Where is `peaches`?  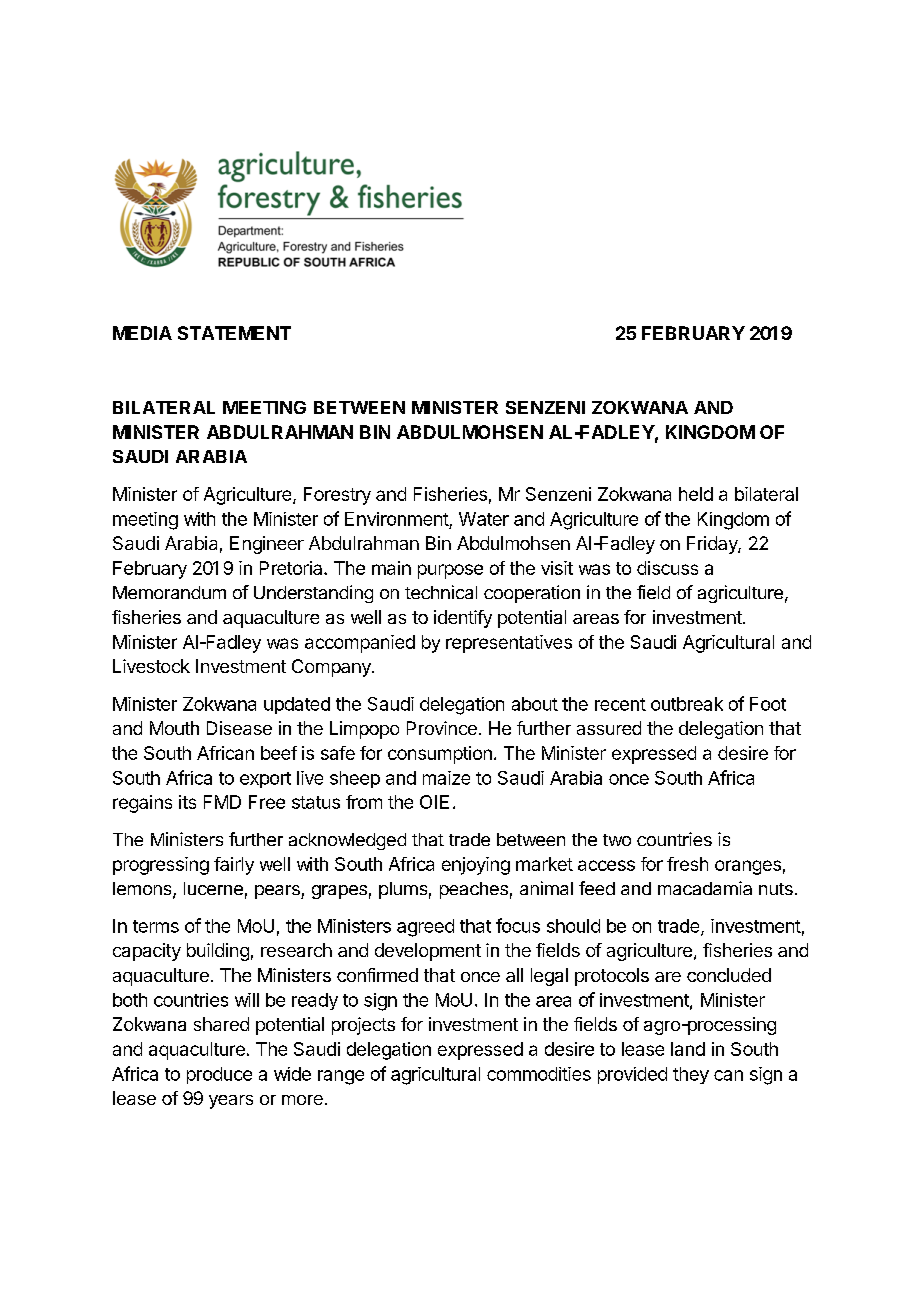
peaches is located at coordinates (474, 890).
